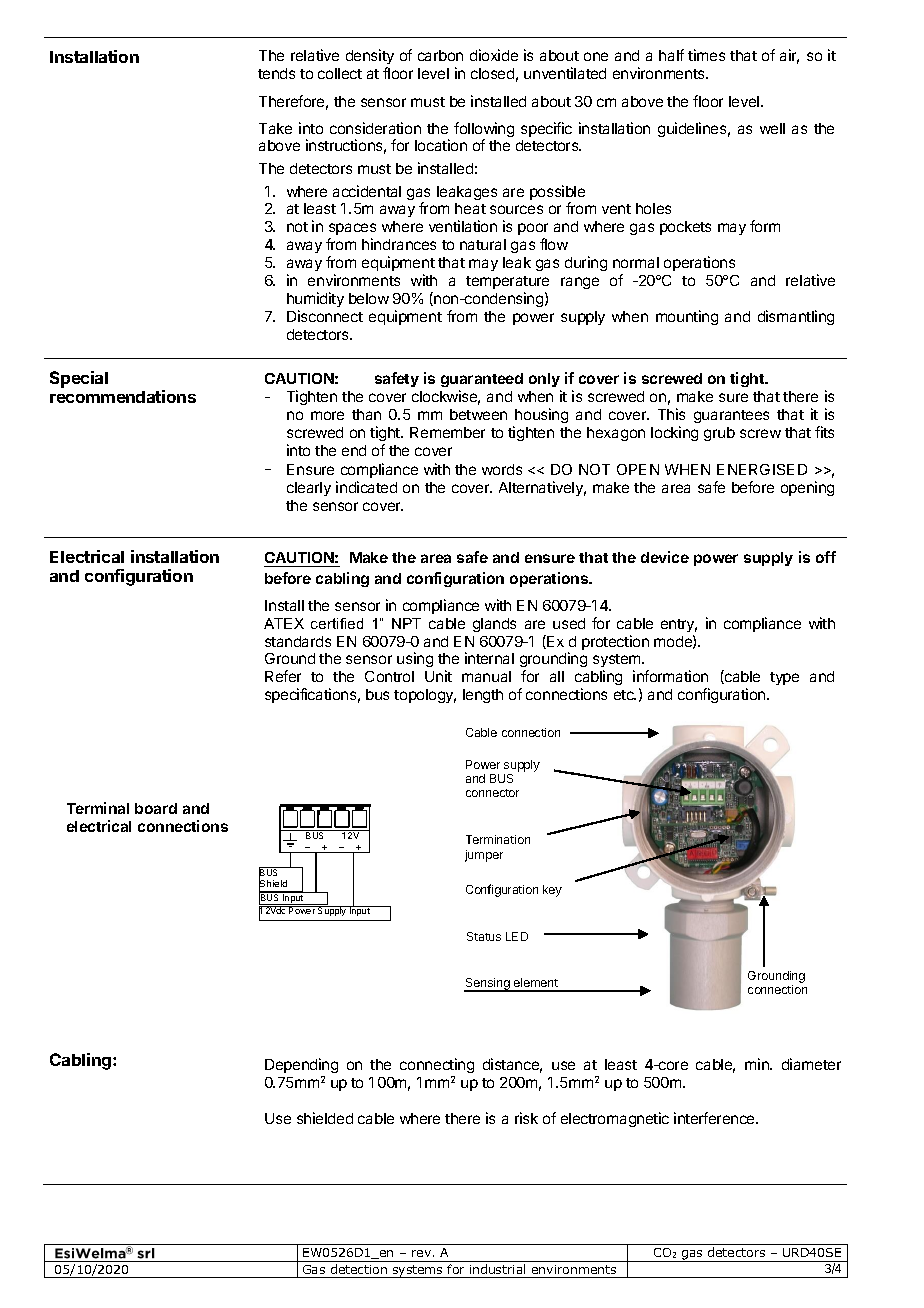 Image resolution: width=924 pixels, height=1308 pixels. Describe the element at coordinates (123, 396) in the page. I see `recommendations` at that location.
